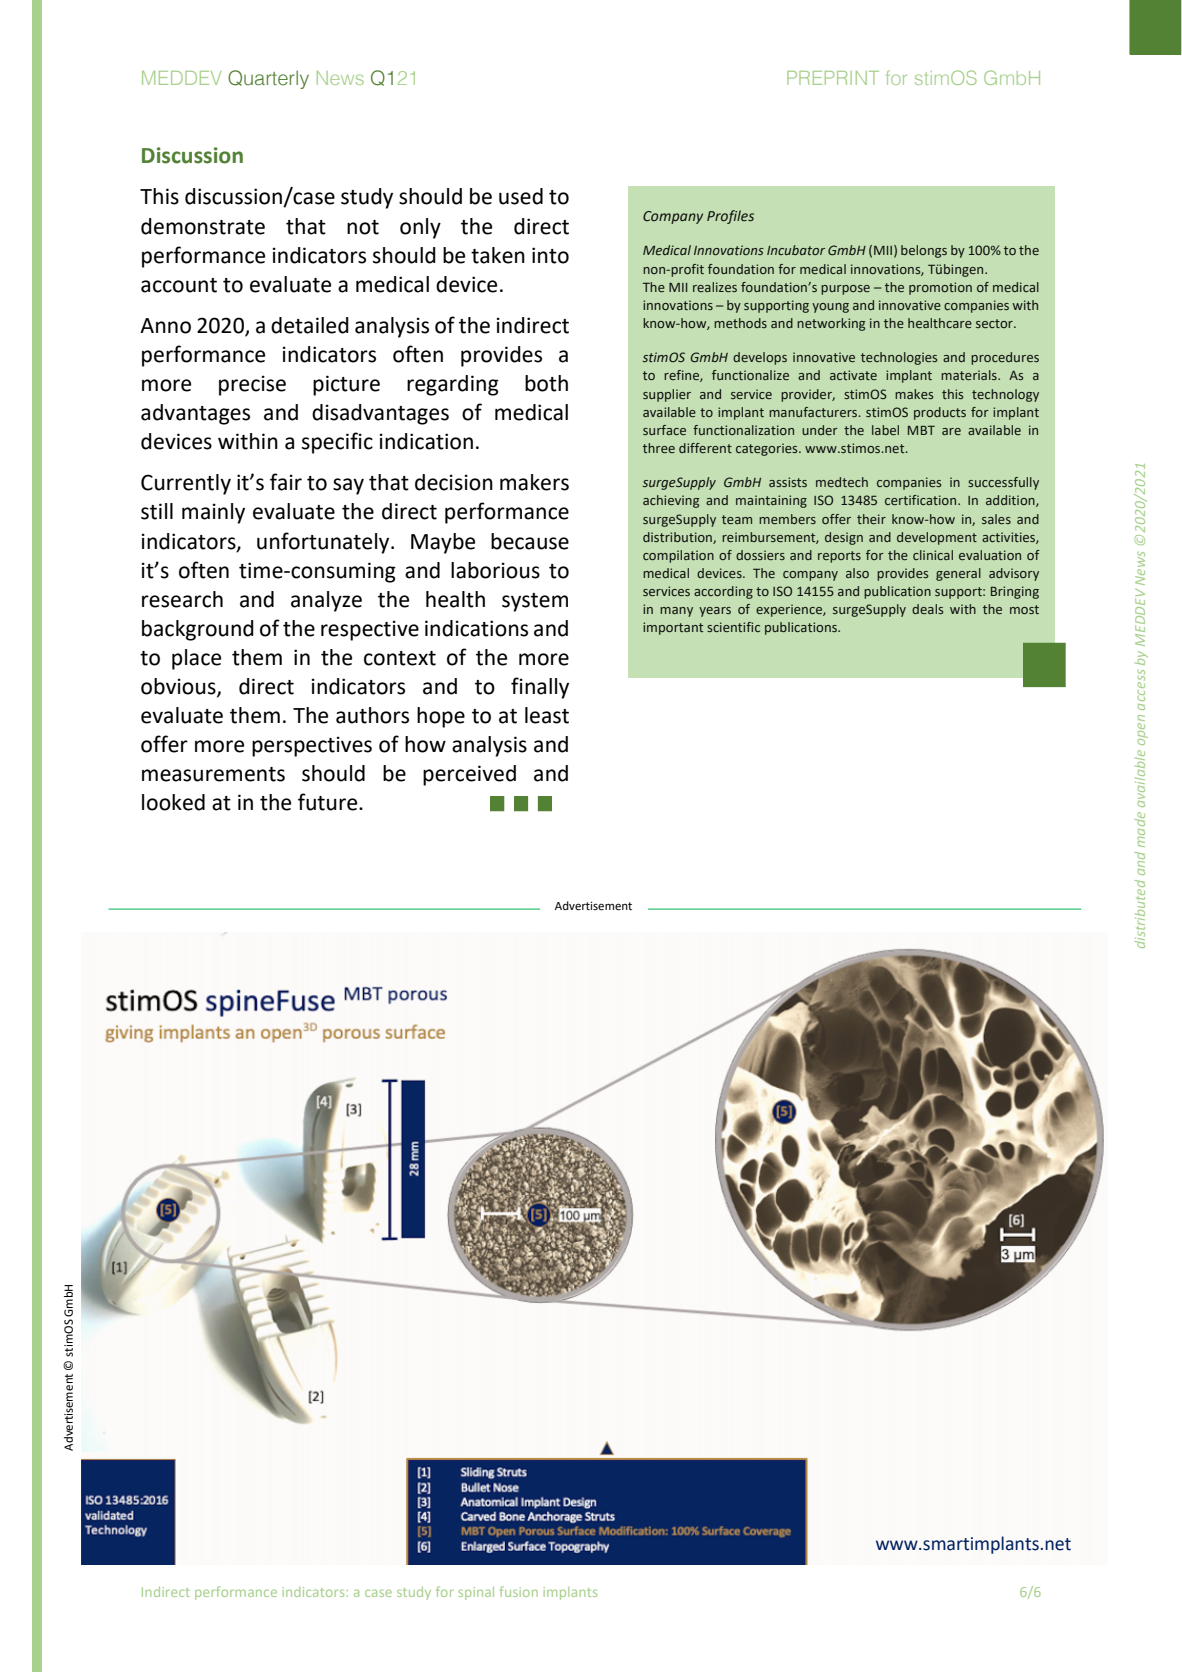 The image size is (1182, 1672). What do you see at coordinates (469, 775) in the screenshot?
I see `perceived` at bounding box center [469, 775].
